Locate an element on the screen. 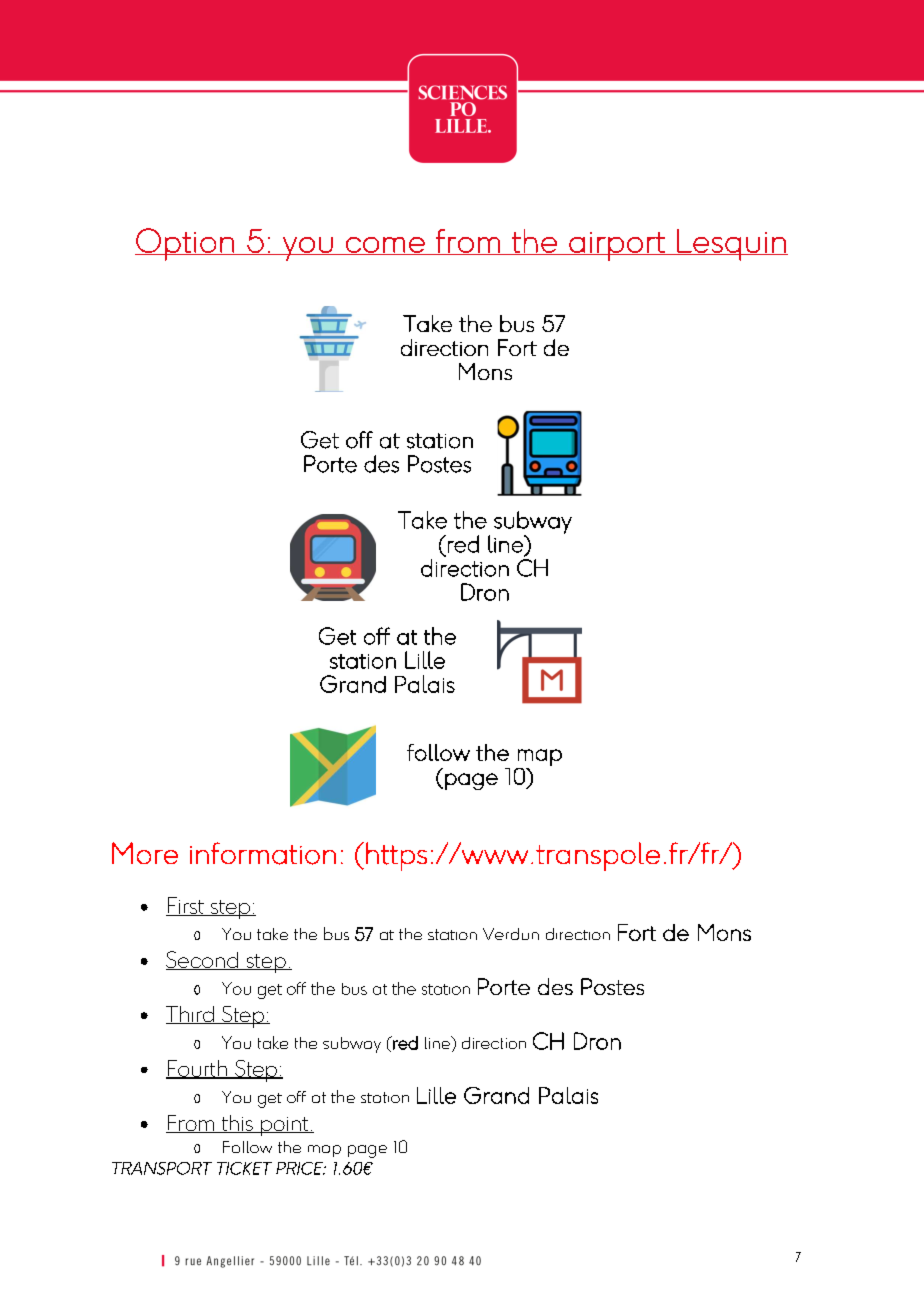 The height and width of the screenshot is (1308, 924). PRICE is located at coordinates (300, 1168).
